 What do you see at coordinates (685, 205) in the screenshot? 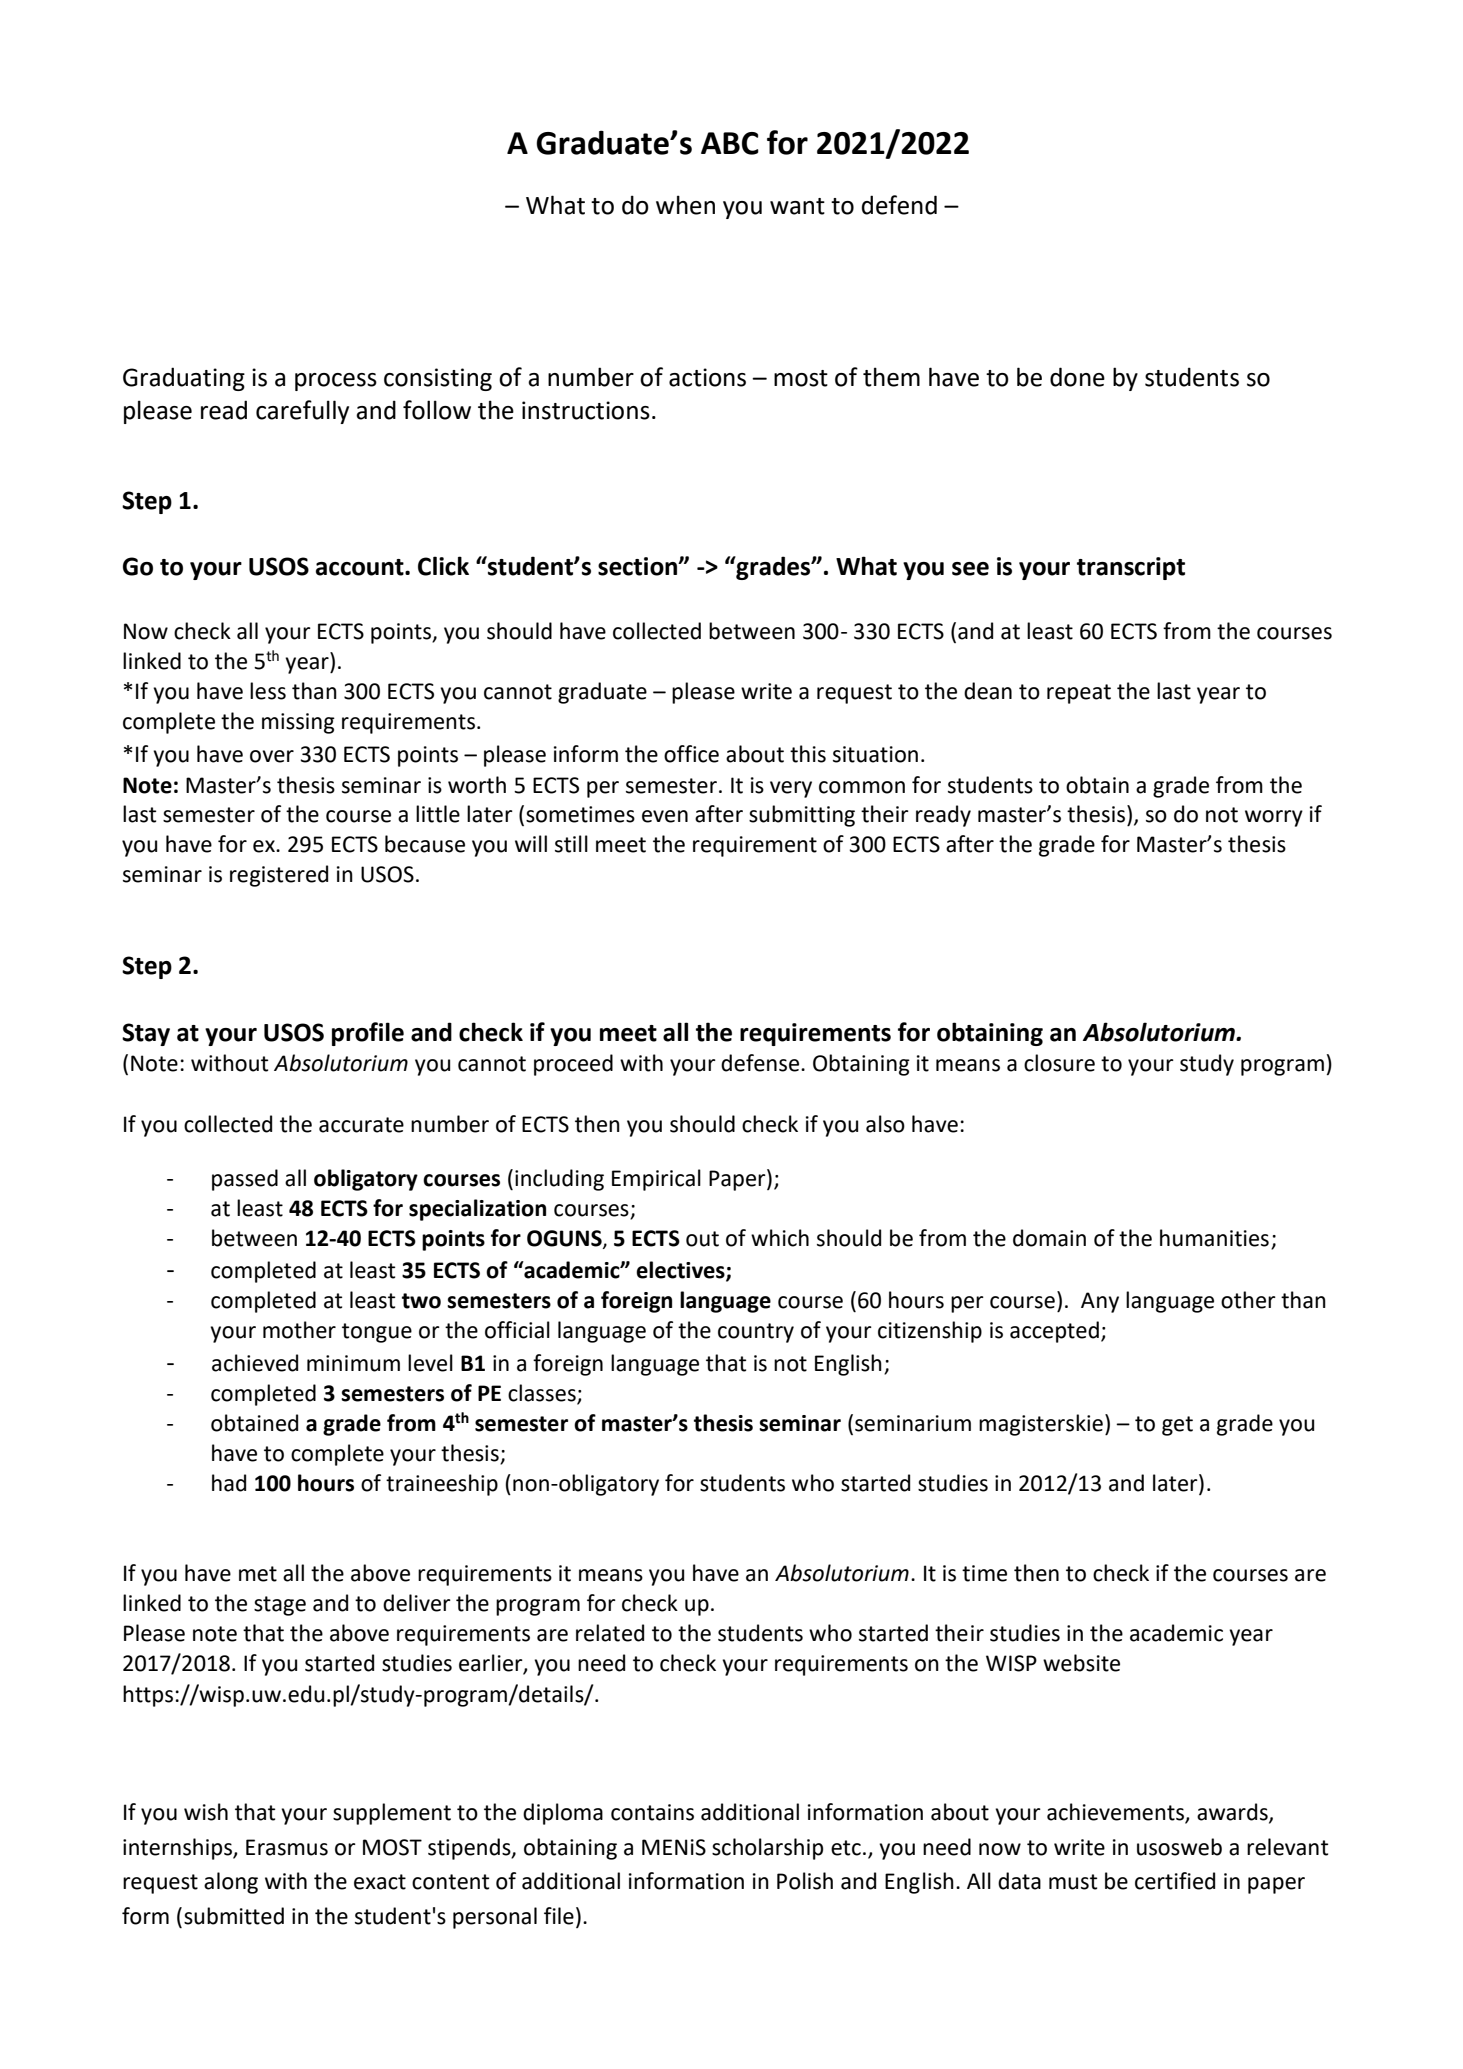
I see `when` at bounding box center [685, 205].
